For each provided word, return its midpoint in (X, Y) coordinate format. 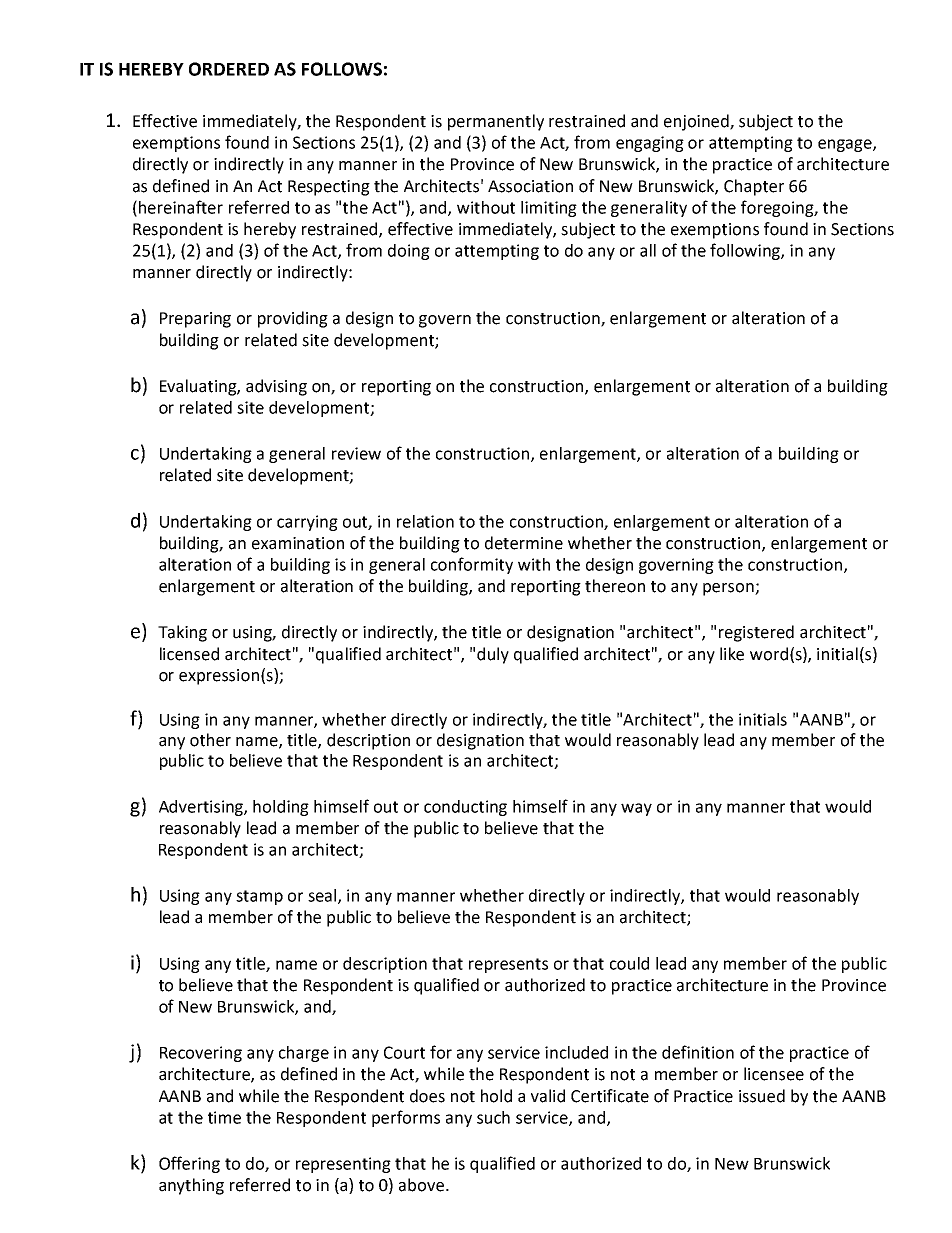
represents (508, 965)
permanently (496, 122)
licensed (189, 654)
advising (276, 387)
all (648, 250)
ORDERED (229, 69)
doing (409, 252)
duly (493, 655)
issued (762, 1096)
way (636, 809)
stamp (259, 897)
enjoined (697, 122)
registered (756, 633)
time (224, 1117)
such (493, 1117)
